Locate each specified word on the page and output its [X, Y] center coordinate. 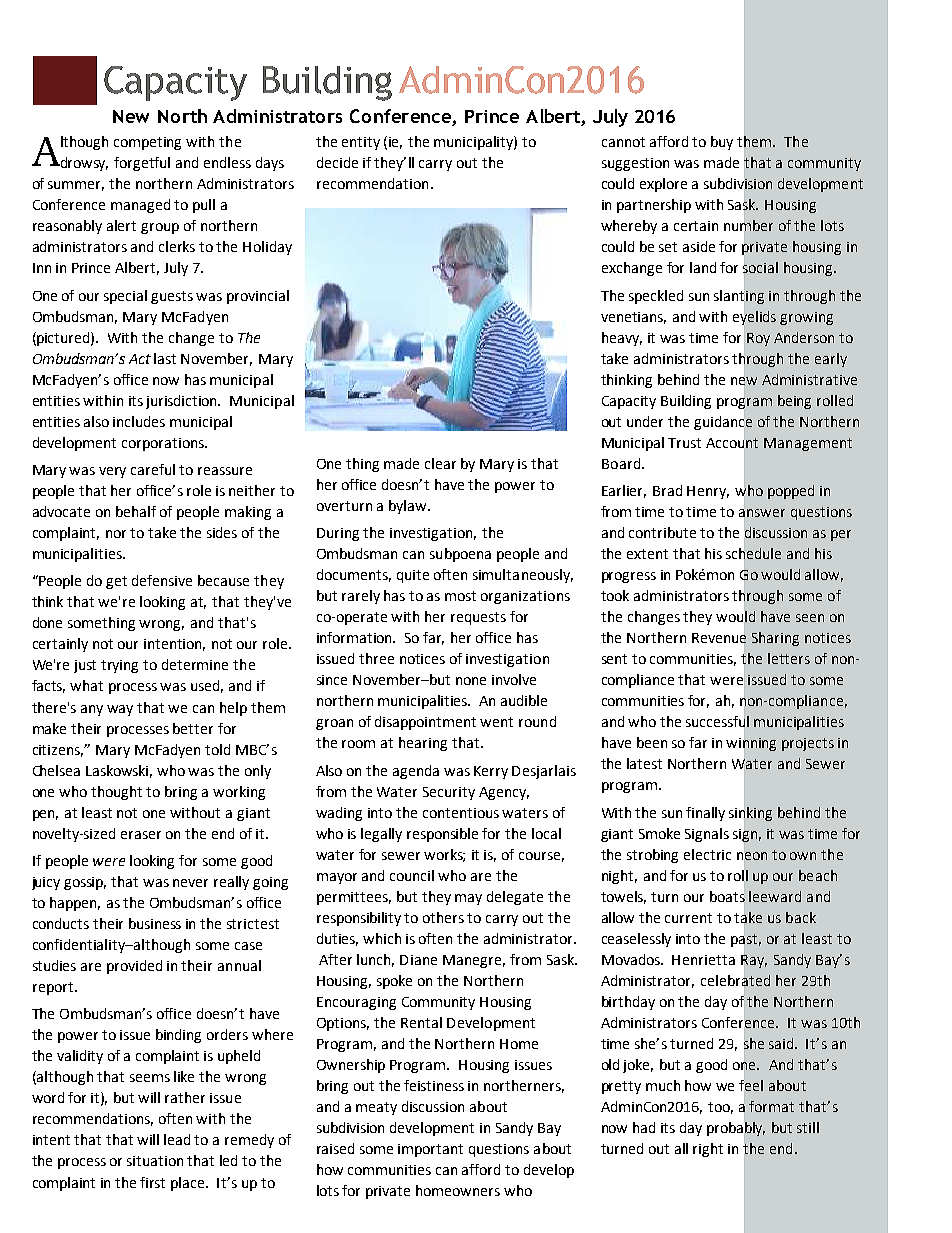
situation [155, 1161]
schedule [753, 553]
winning [751, 744]
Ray [754, 961]
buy [722, 143]
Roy [758, 339]
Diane [418, 960]
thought [116, 793]
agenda [416, 772]
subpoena [460, 555]
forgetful [142, 164]
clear [440, 463]
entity [361, 143]
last [165, 358]
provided [134, 967]
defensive [162, 580]
